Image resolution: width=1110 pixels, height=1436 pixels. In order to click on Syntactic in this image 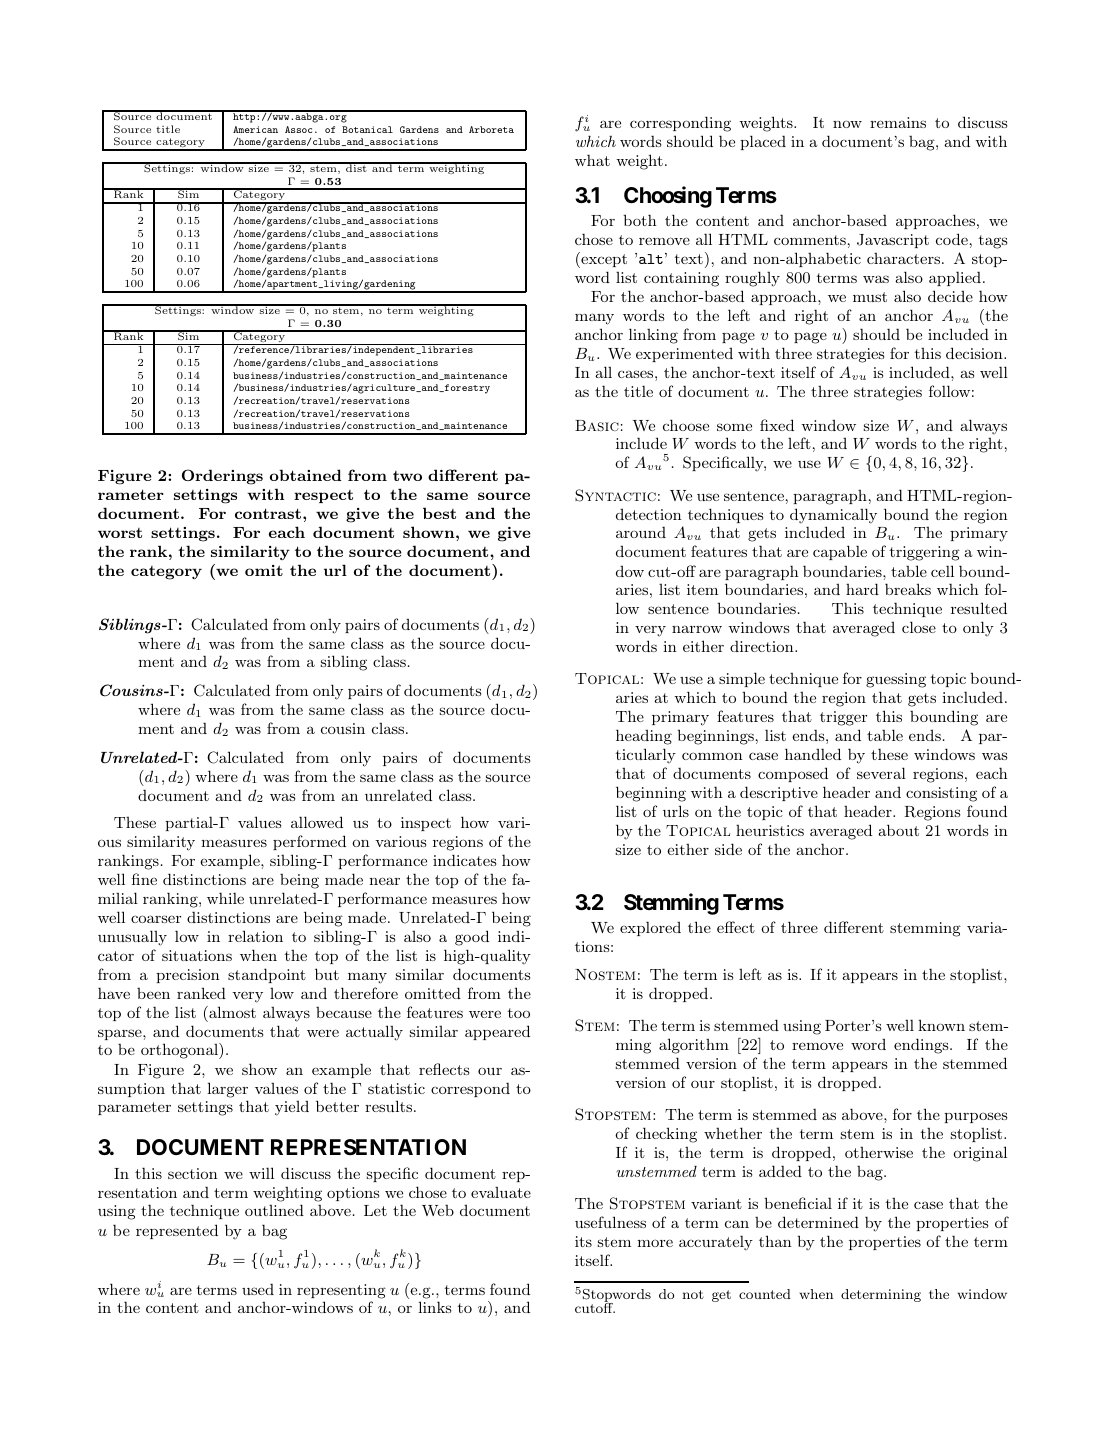, I will do `click(615, 495)`.
